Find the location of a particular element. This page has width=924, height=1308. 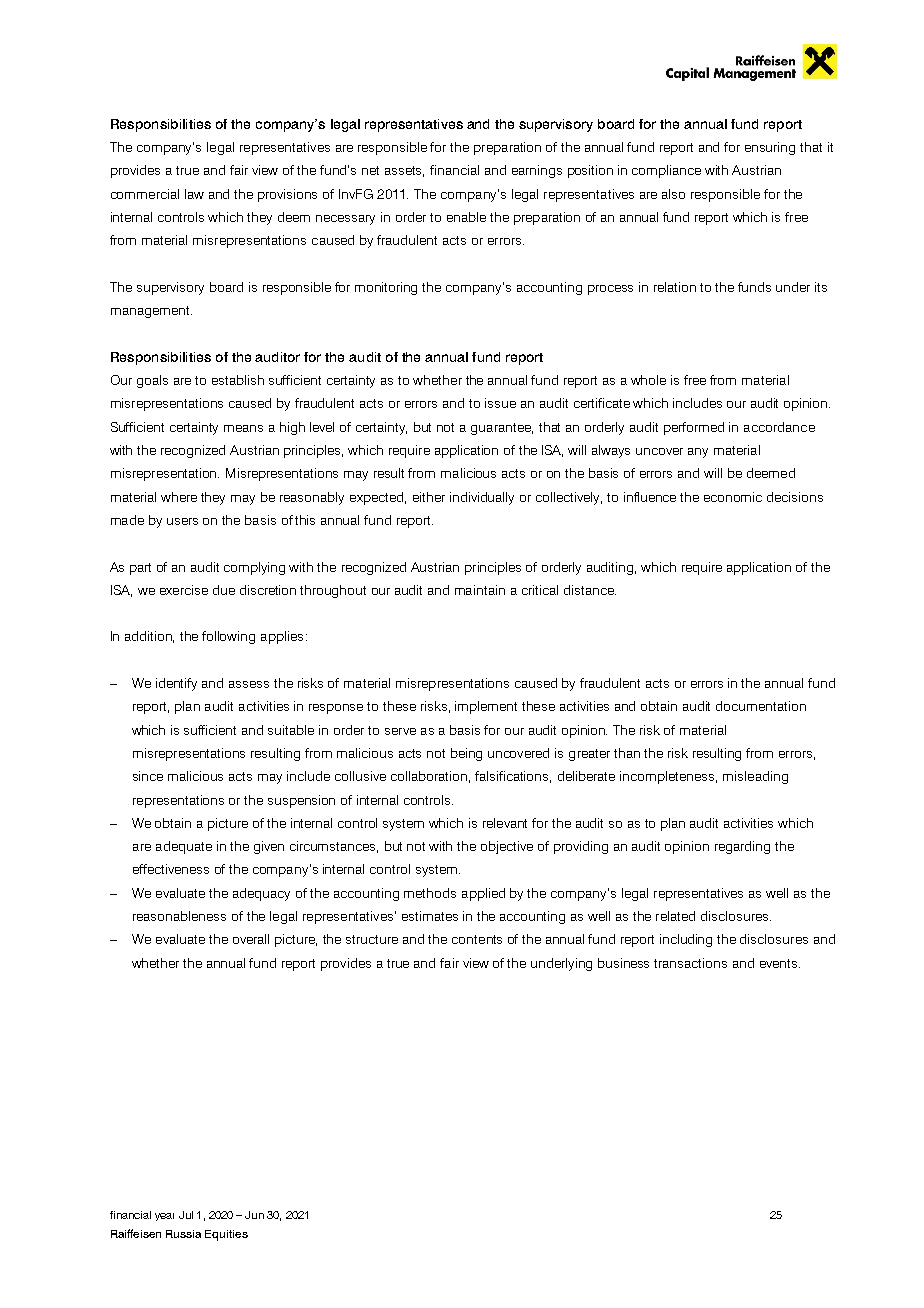

law is located at coordinates (194, 194).
